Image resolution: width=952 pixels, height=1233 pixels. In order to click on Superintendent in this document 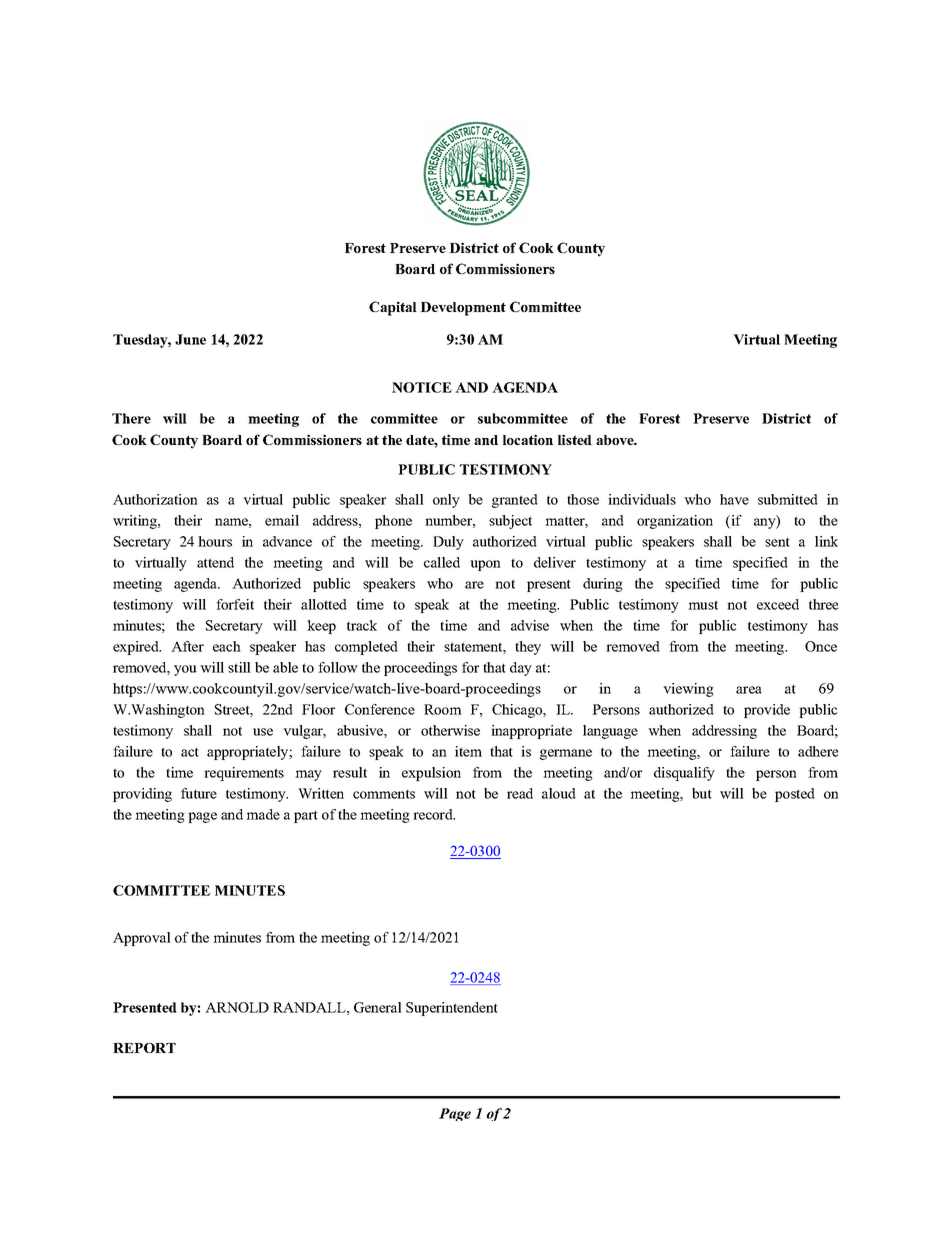, I will do `click(452, 1009)`.
